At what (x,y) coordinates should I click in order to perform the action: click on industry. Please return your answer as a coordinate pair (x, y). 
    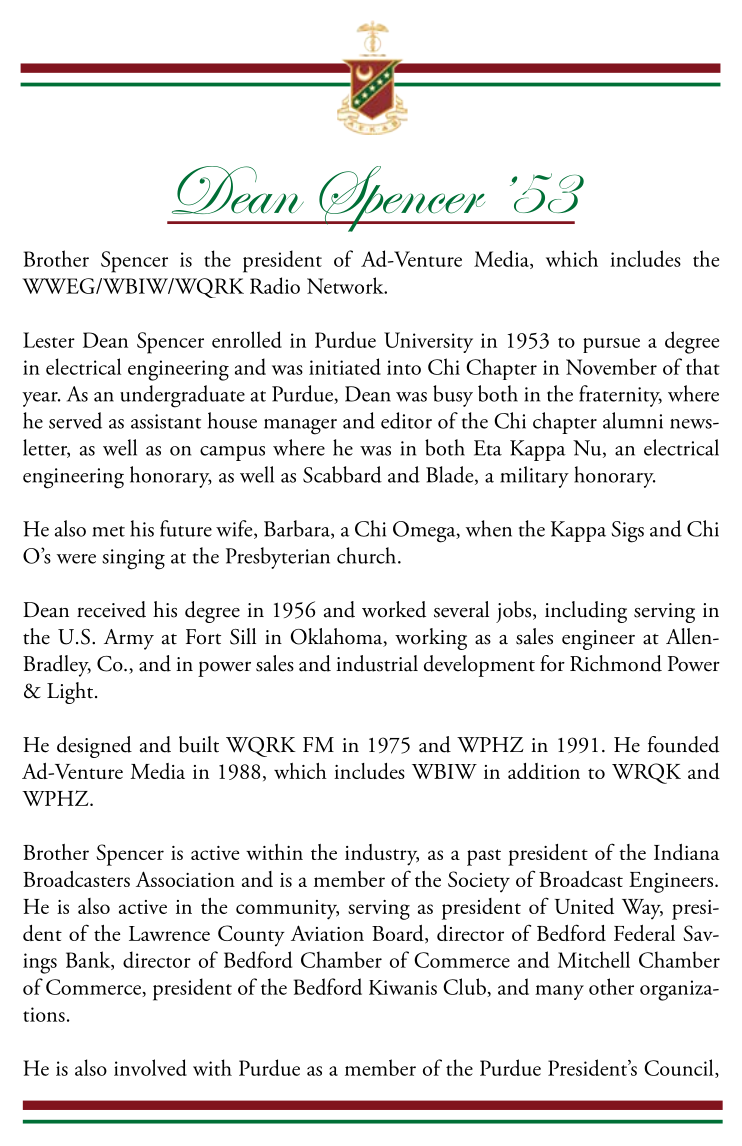
    Looking at the image, I should click on (382, 855).
